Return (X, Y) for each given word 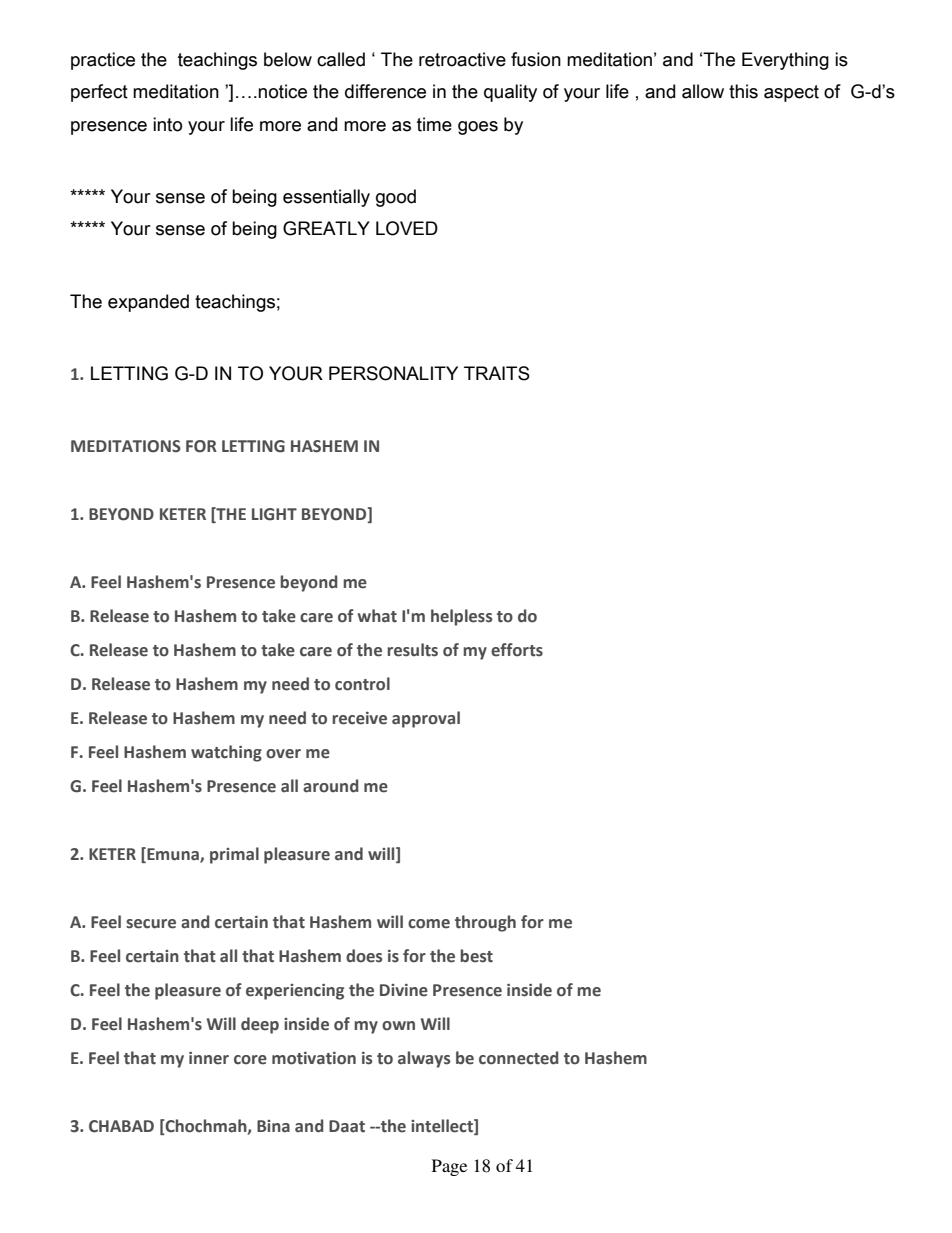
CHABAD (121, 1126)
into (167, 124)
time (434, 124)
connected (519, 1058)
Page (449, 1167)
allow (703, 91)
